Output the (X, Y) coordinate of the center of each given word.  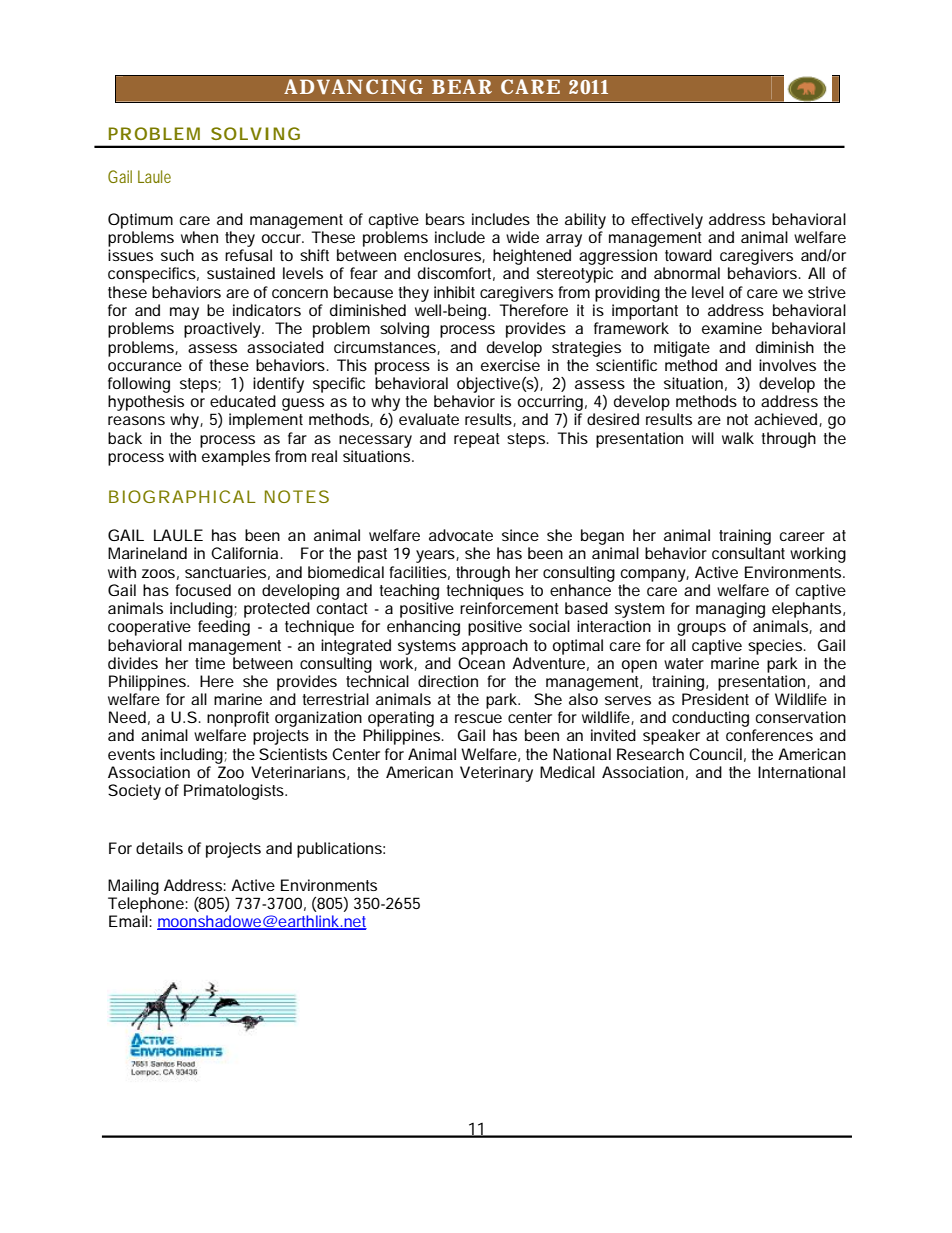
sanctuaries (225, 572)
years (435, 556)
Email (129, 921)
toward (688, 255)
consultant (748, 553)
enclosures (442, 255)
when (199, 237)
